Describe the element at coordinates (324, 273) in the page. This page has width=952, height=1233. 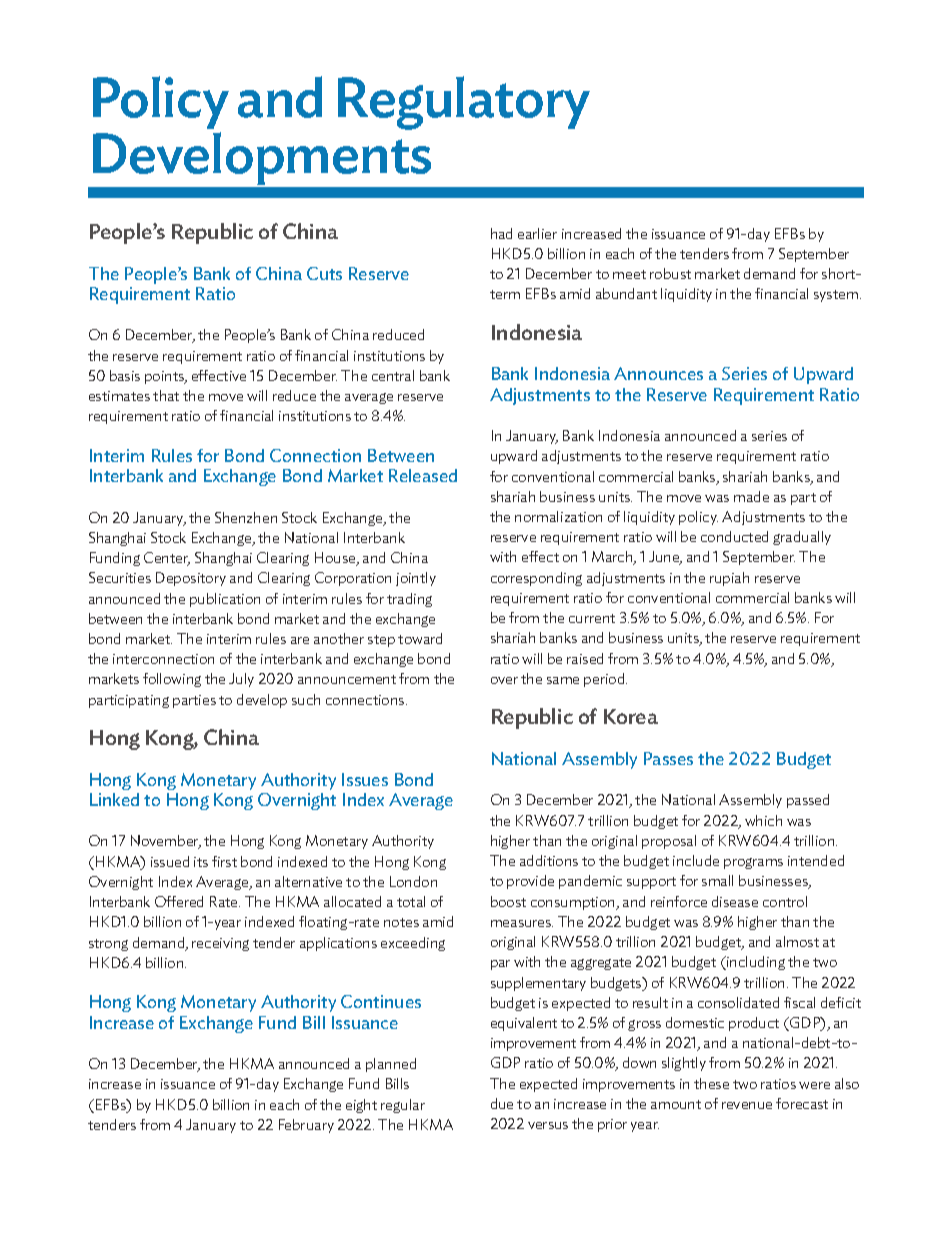
I see `Cuts` at that location.
